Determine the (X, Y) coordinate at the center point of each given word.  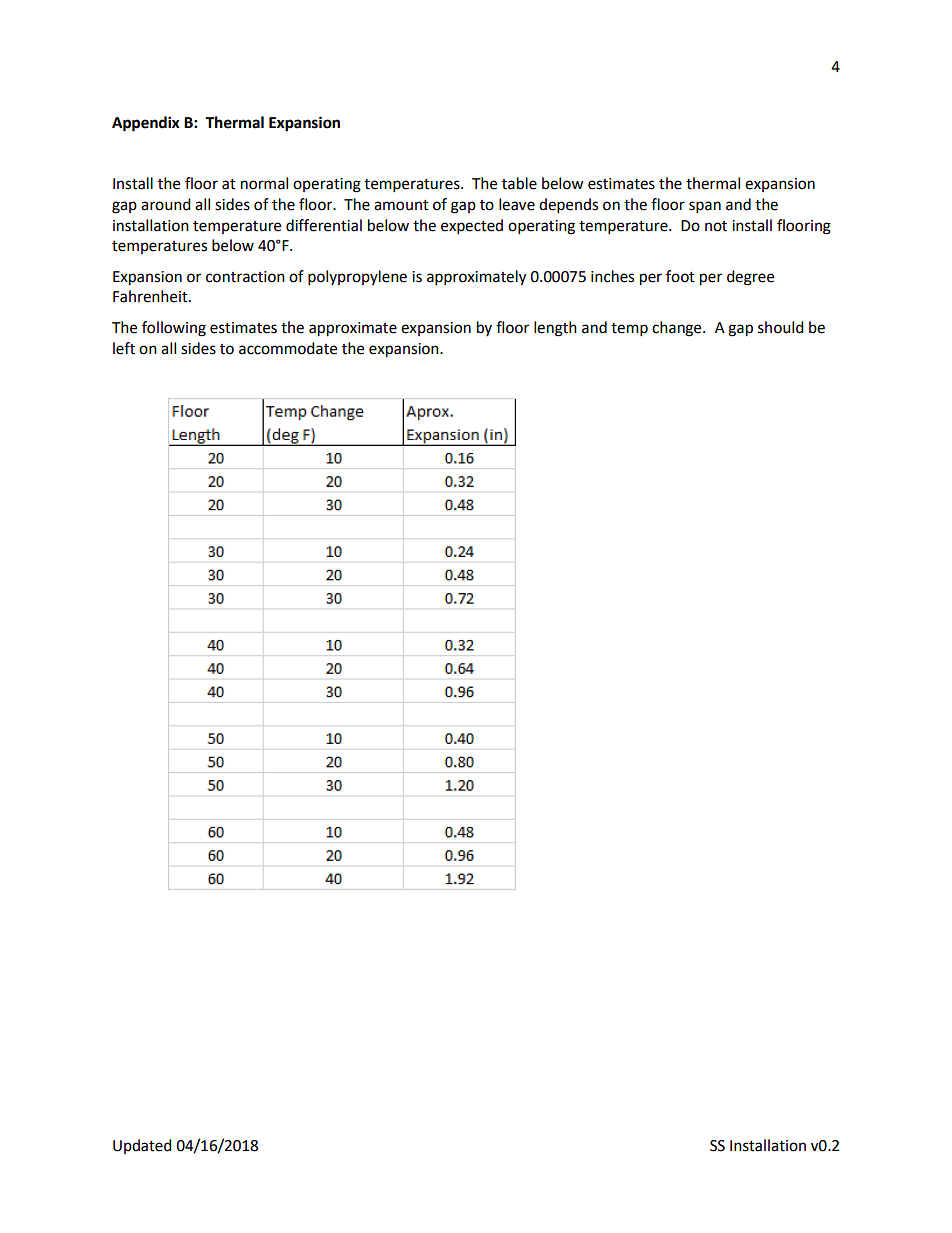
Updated (142, 1146)
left (124, 348)
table (519, 183)
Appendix (146, 124)
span (705, 207)
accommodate (288, 348)
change (678, 329)
